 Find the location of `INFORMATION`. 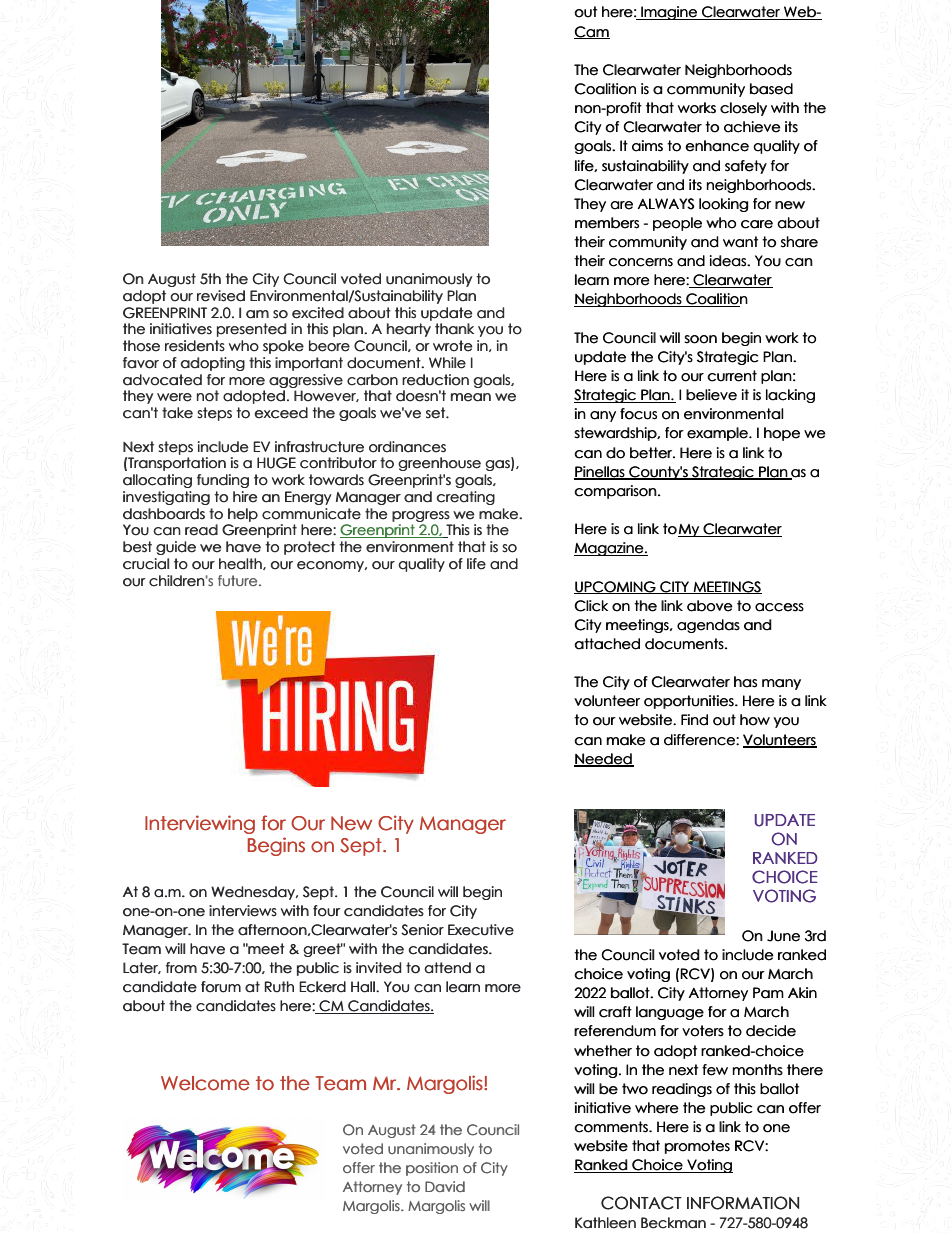

INFORMATION is located at coordinates (743, 1203).
